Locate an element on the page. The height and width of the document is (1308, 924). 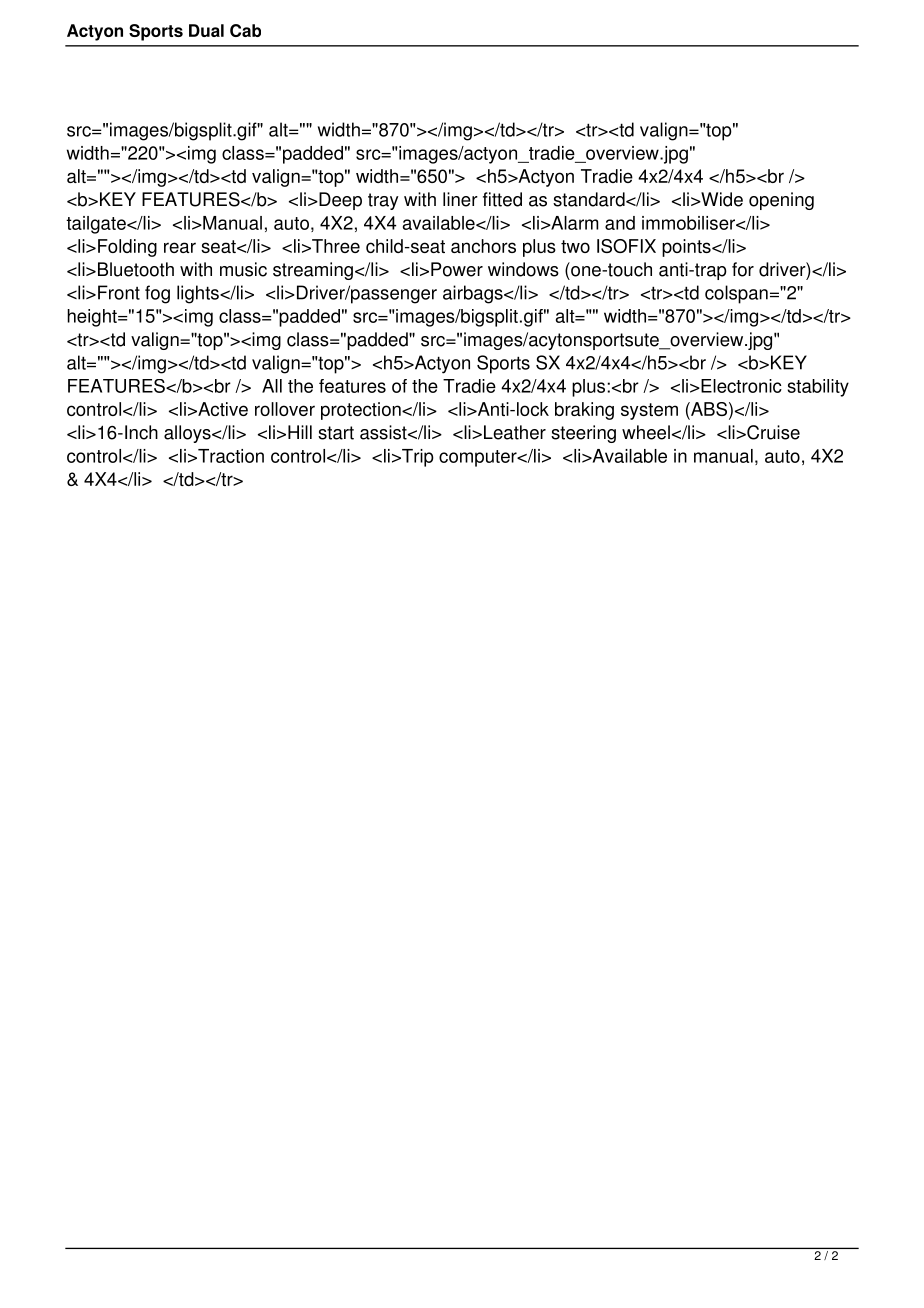
liner is located at coordinates (460, 199).
